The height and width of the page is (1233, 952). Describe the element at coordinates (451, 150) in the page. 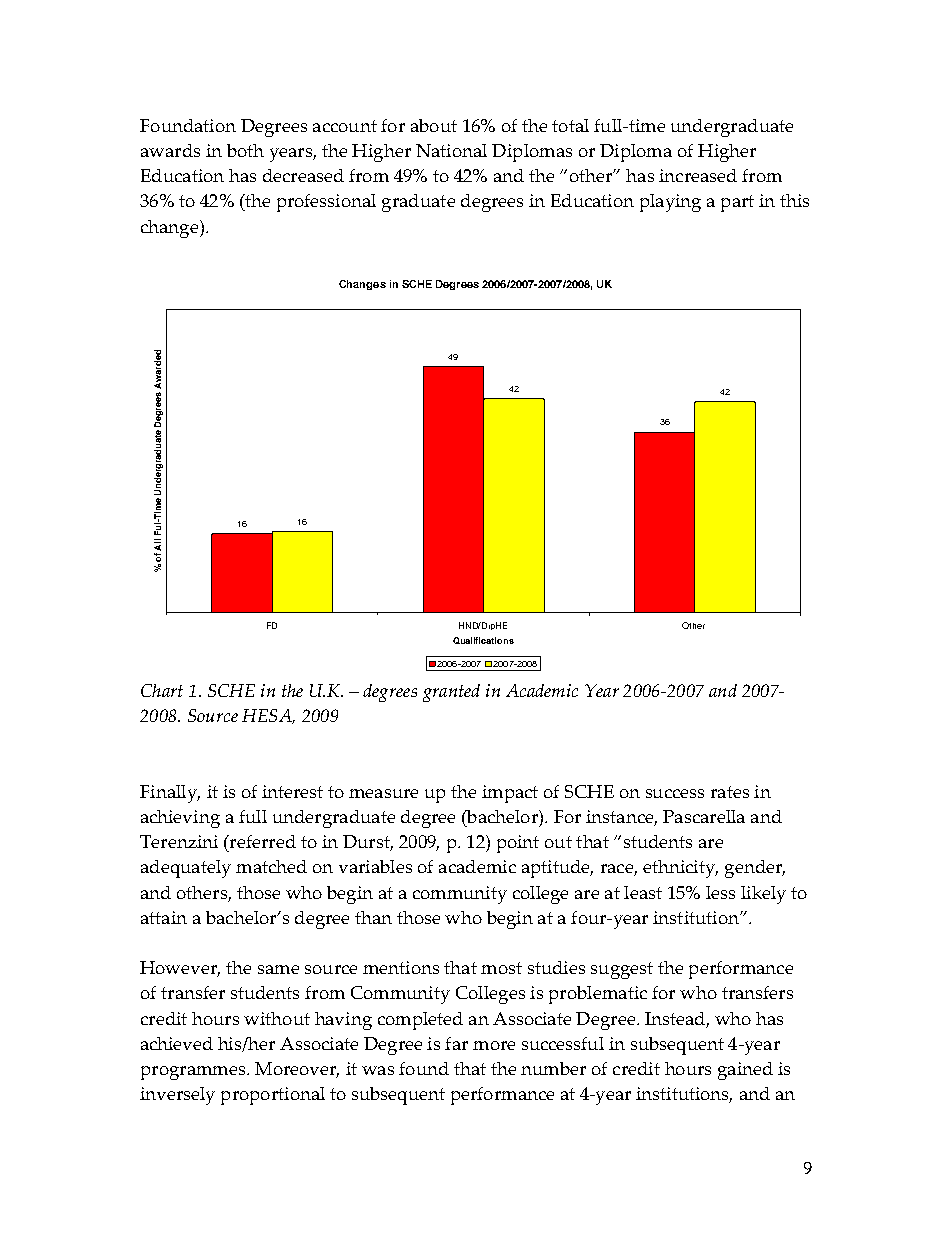

I see `National` at that location.
